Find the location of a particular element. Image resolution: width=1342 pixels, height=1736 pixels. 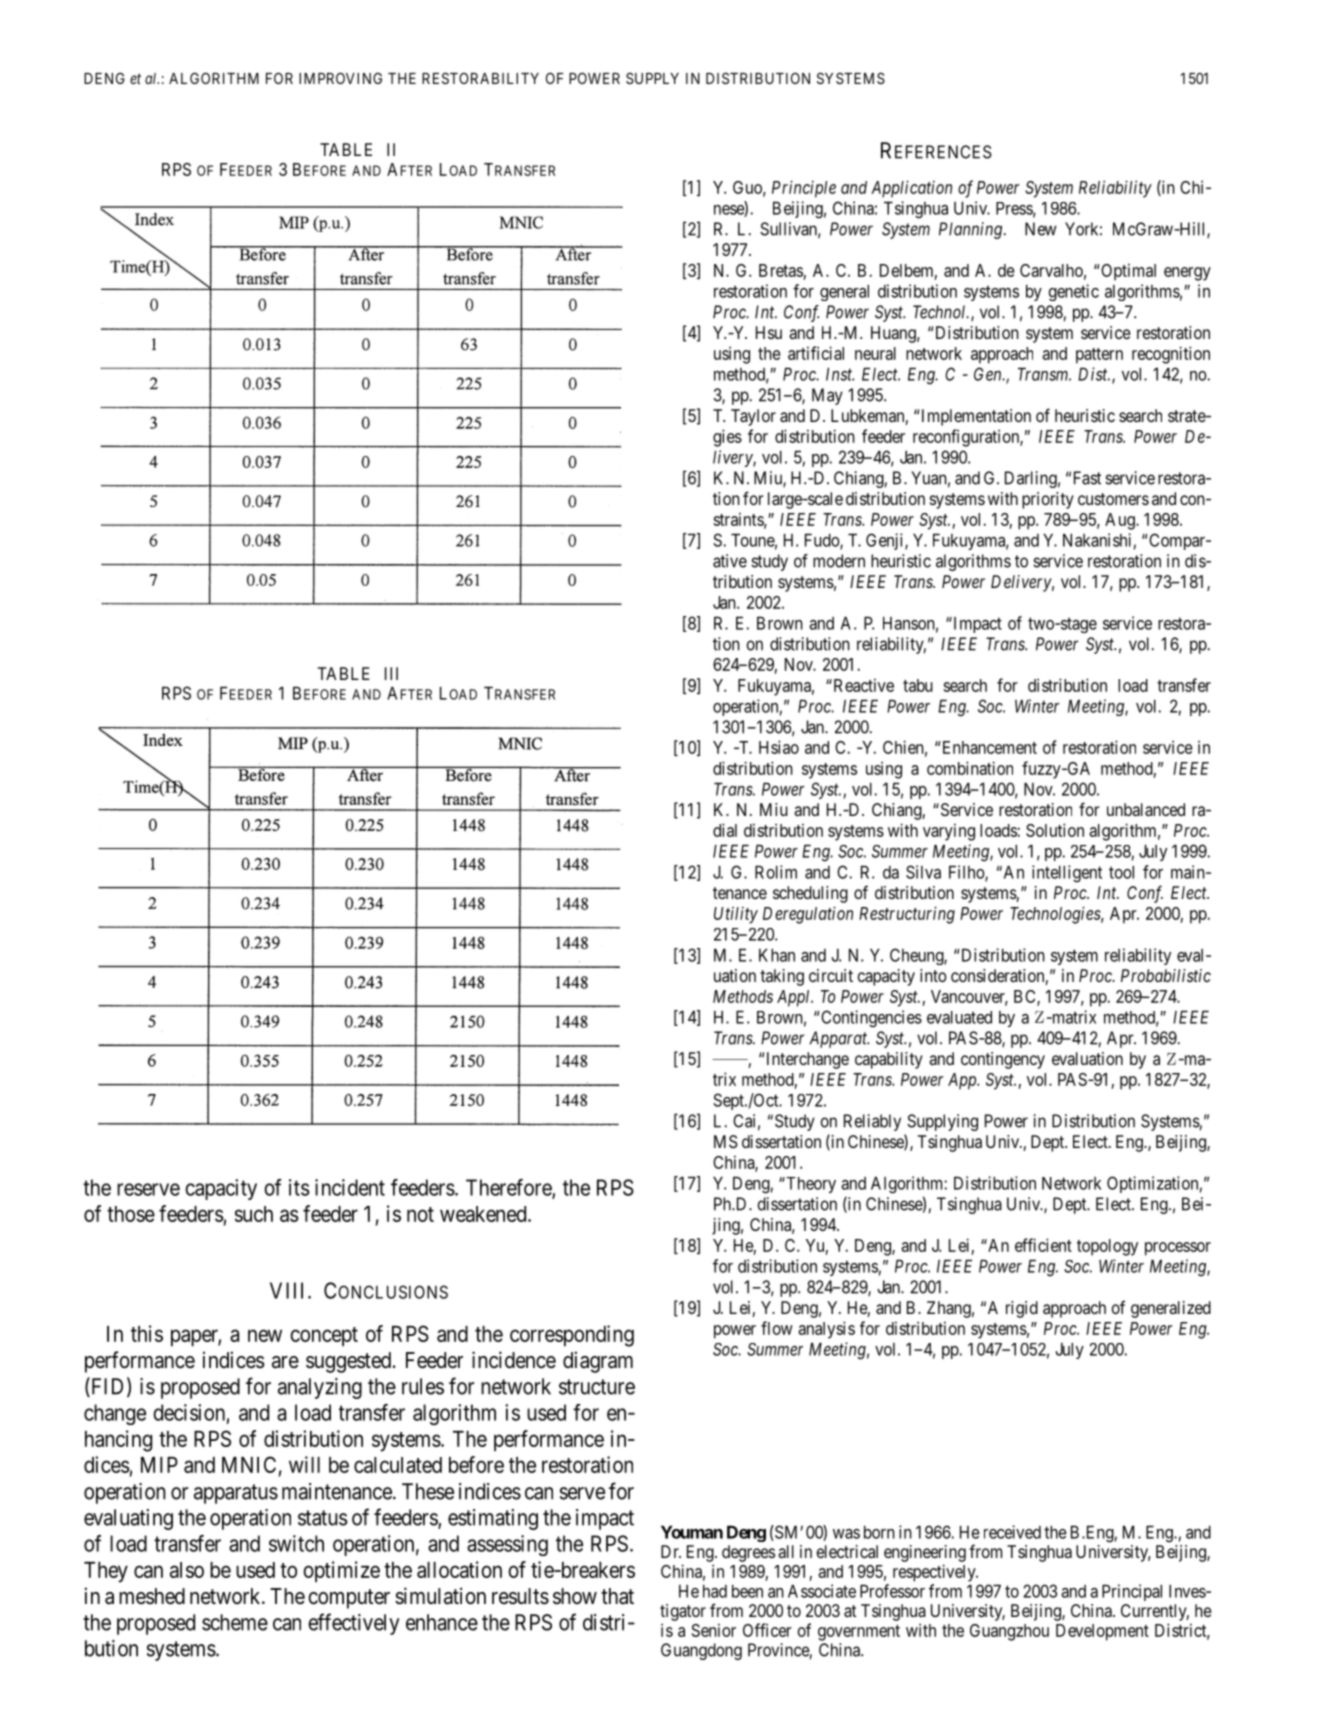

intelligent is located at coordinates (1067, 874).
